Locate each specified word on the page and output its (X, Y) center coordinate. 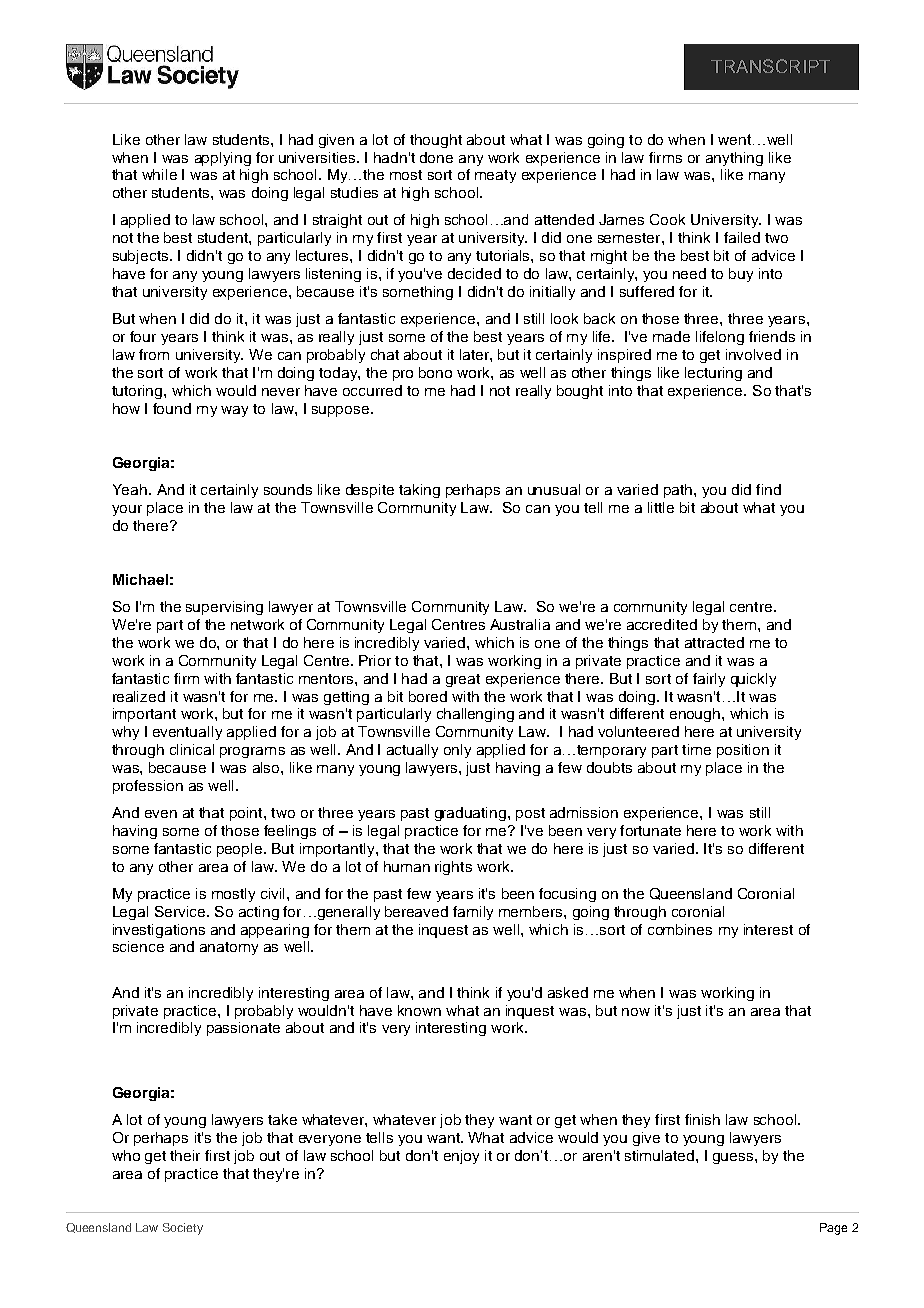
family (473, 913)
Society (183, 1229)
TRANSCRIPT (770, 66)
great (463, 680)
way (234, 411)
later (475, 354)
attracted (714, 642)
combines (680, 929)
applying (223, 159)
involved (753, 354)
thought (436, 141)
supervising (224, 608)
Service (181, 911)
